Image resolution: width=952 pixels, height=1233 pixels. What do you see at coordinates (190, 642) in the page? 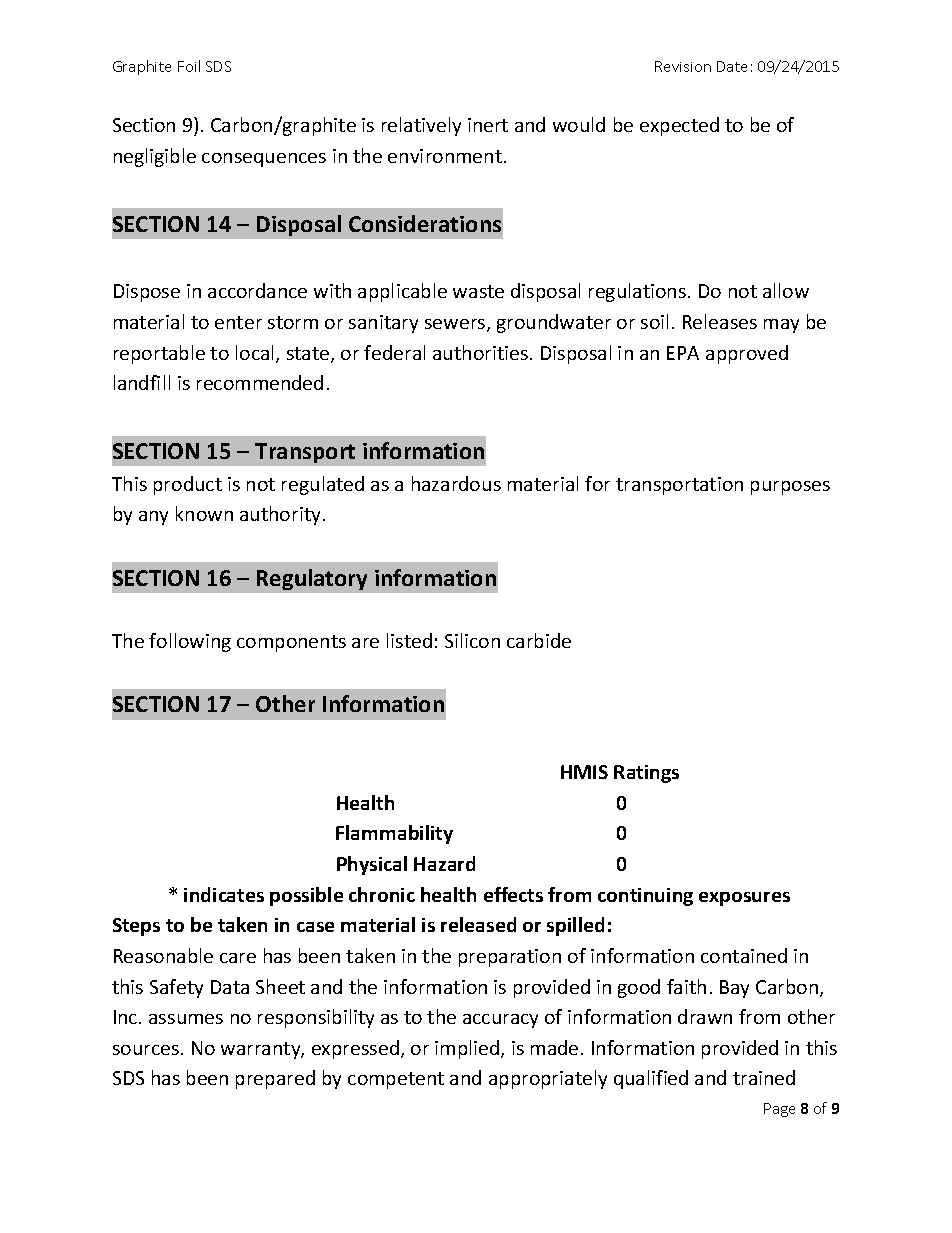
I see `following` at bounding box center [190, 642].
